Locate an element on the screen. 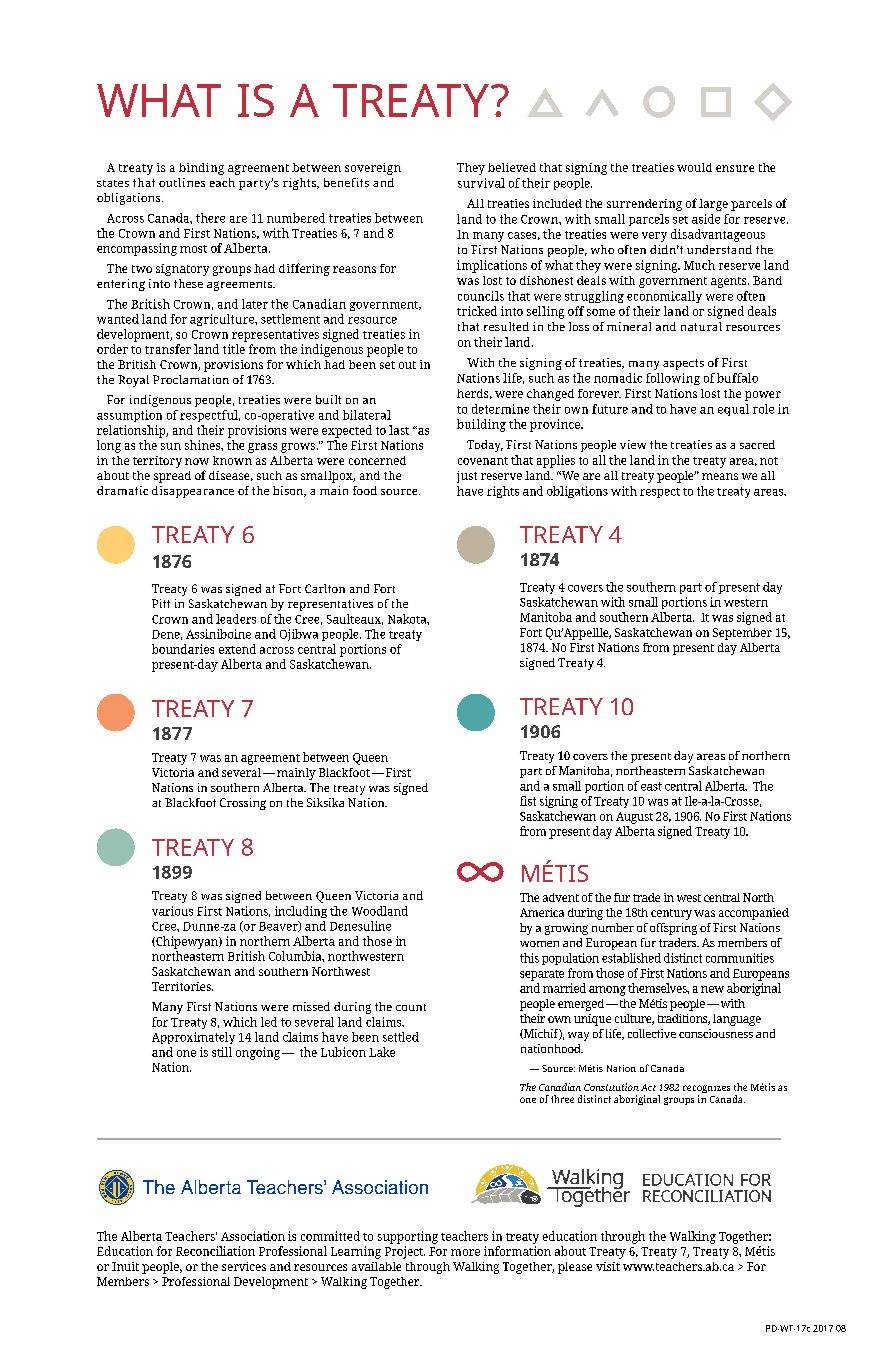 This screenshot has height=1372, width=887. count is located at coordinates (411, 1007).
